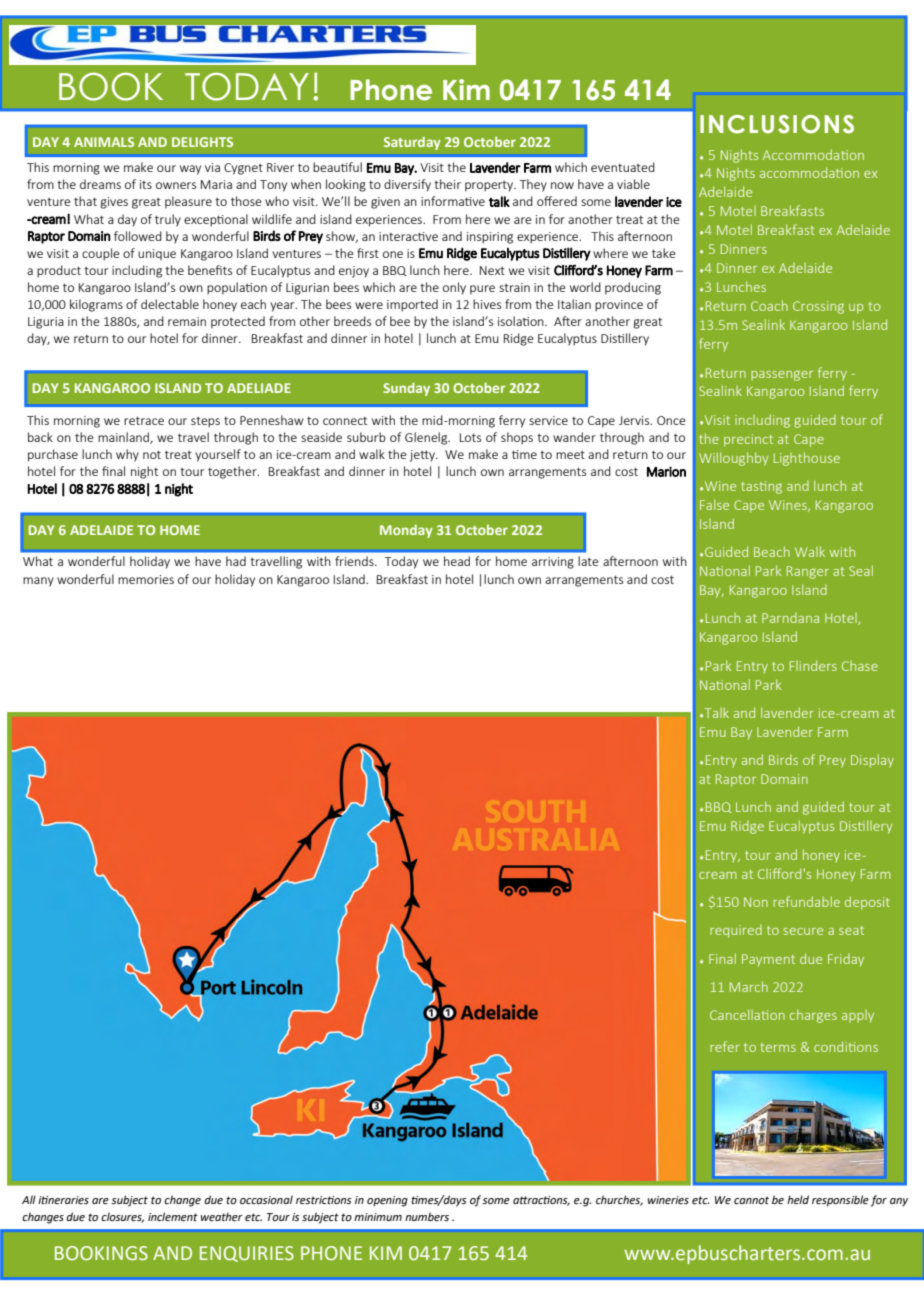 The width and height of the screenshot is (924, 1308). What do you see at coordinates (756, 902) in the screenshot?
I see `Non` at bounding box center [756, 902].
